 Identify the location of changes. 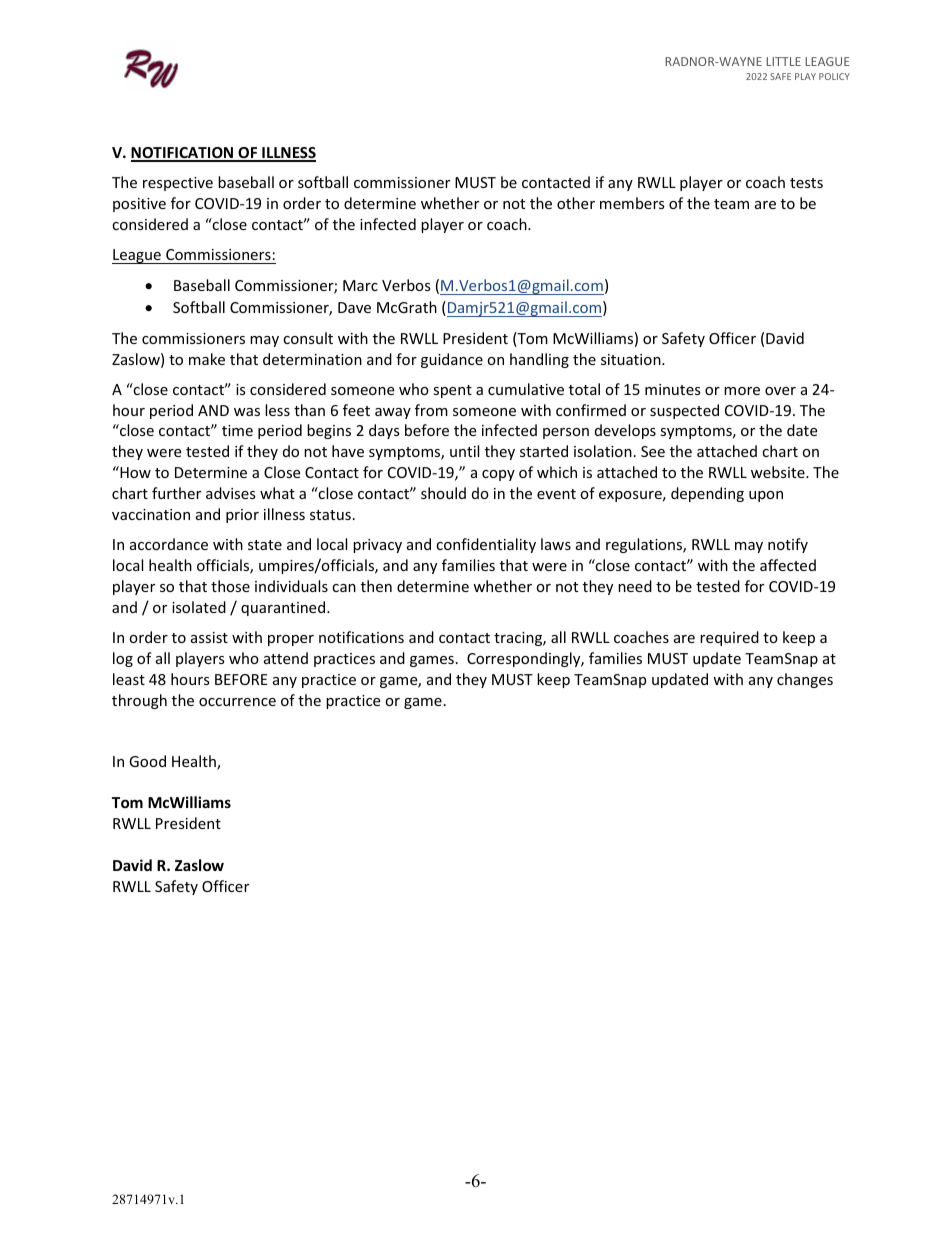
(805, 680).
